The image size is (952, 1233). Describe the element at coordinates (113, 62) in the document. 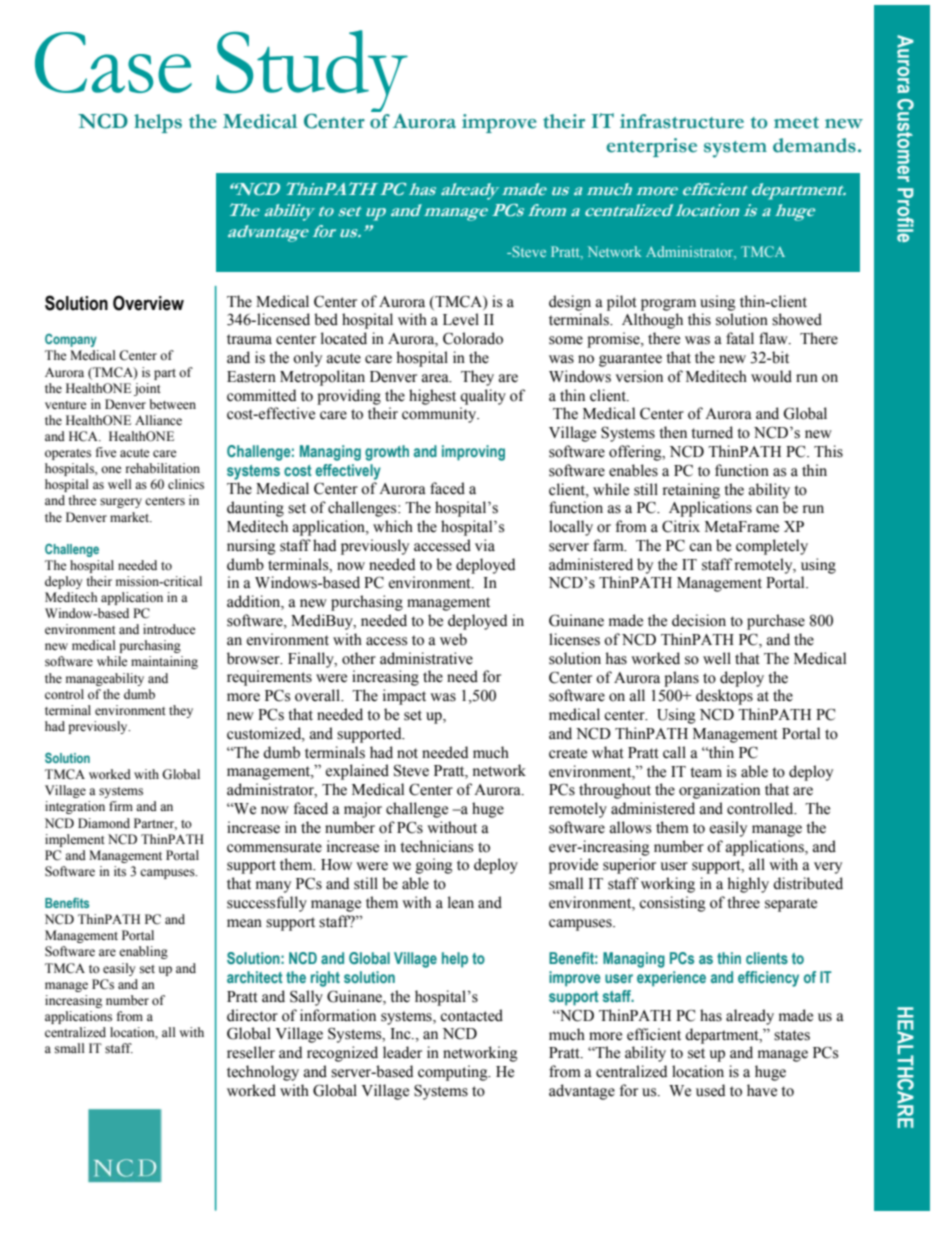

I see `Case` at that location.
